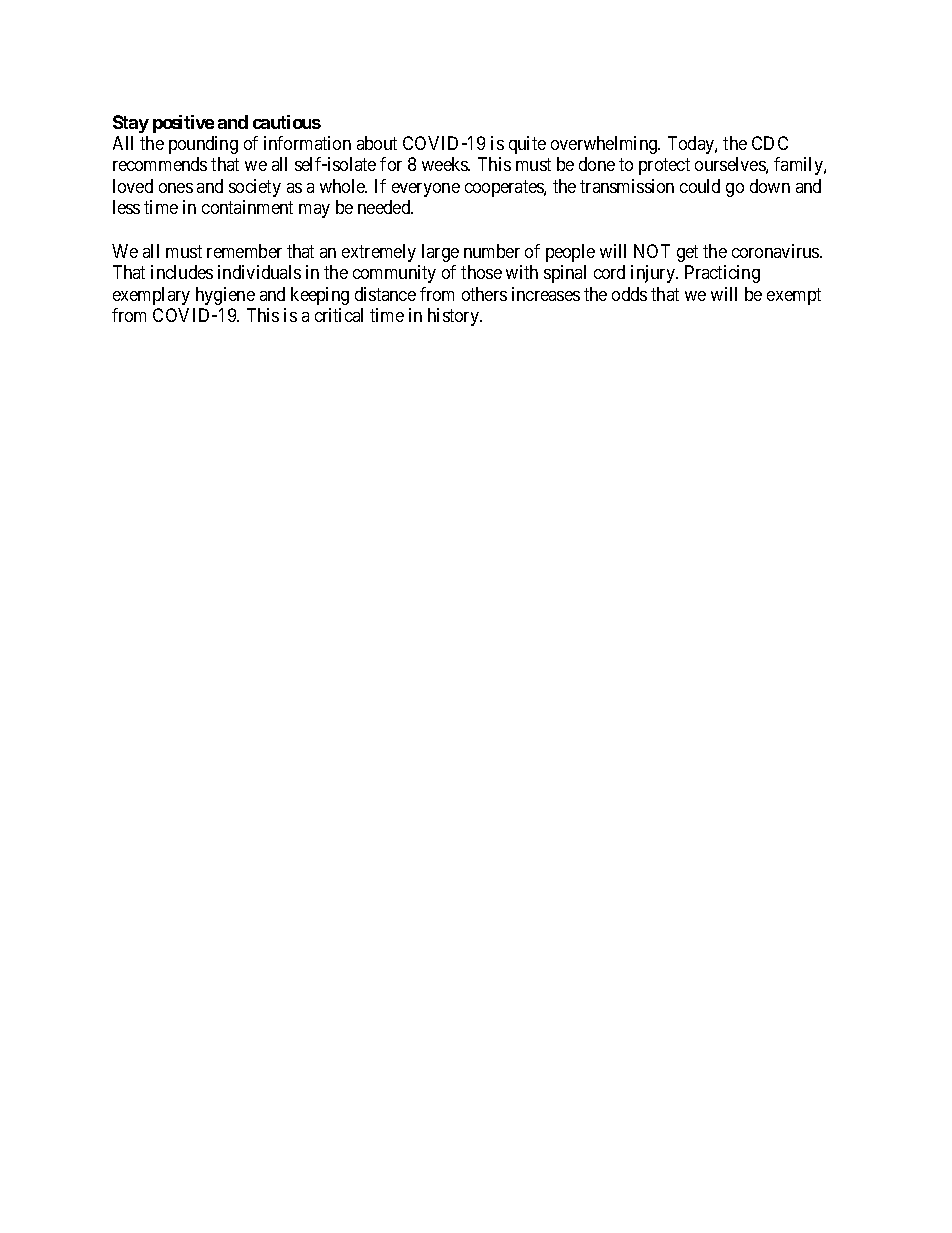 This screenshot has width=952, height=1233. What do you see at coordinates (183, 124) in the screenshot?
I see `positive` at bounding box center [183, 124].
